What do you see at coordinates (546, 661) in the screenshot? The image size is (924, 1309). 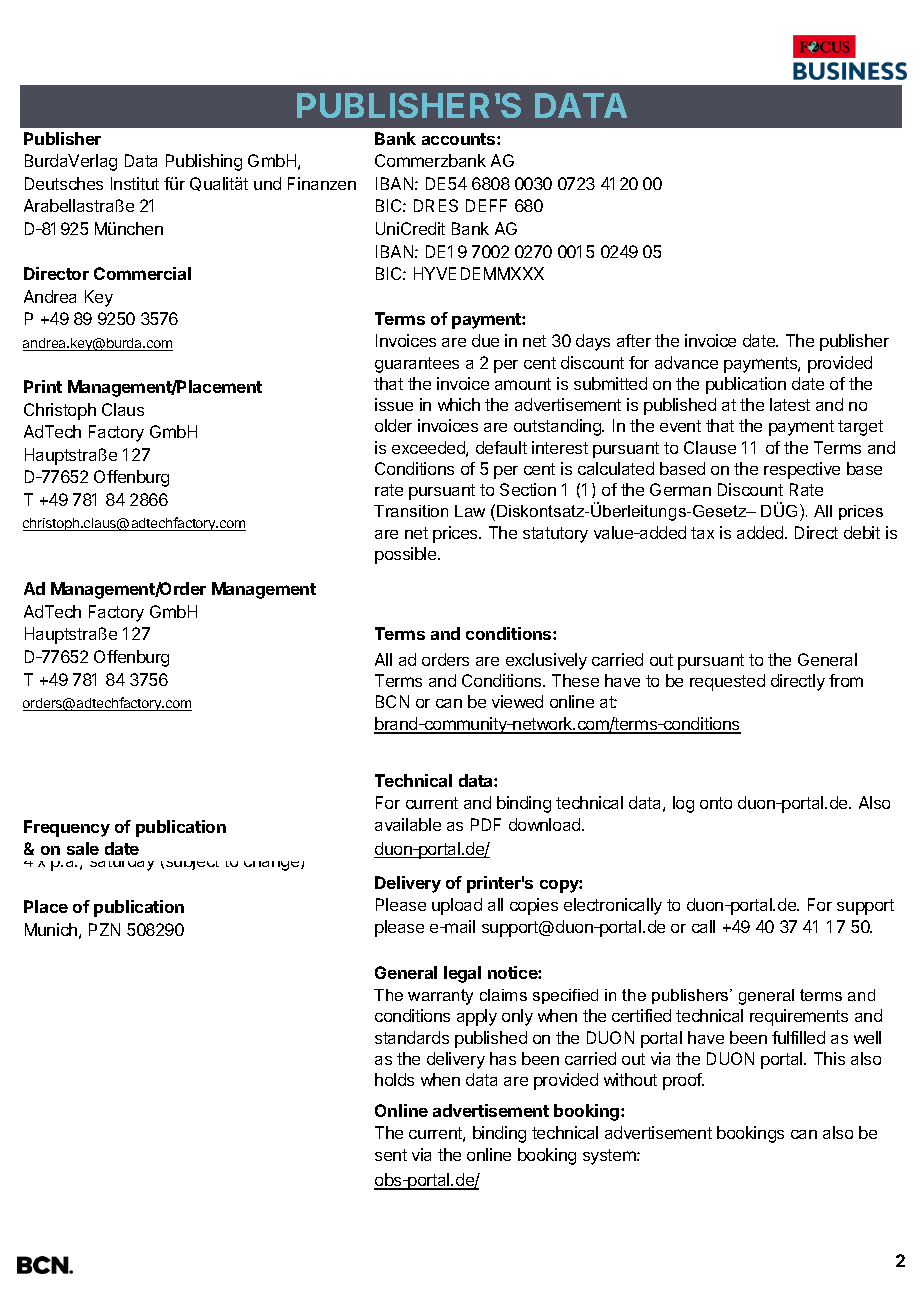 I see `exclusively` at bounding box center [546, 661].
